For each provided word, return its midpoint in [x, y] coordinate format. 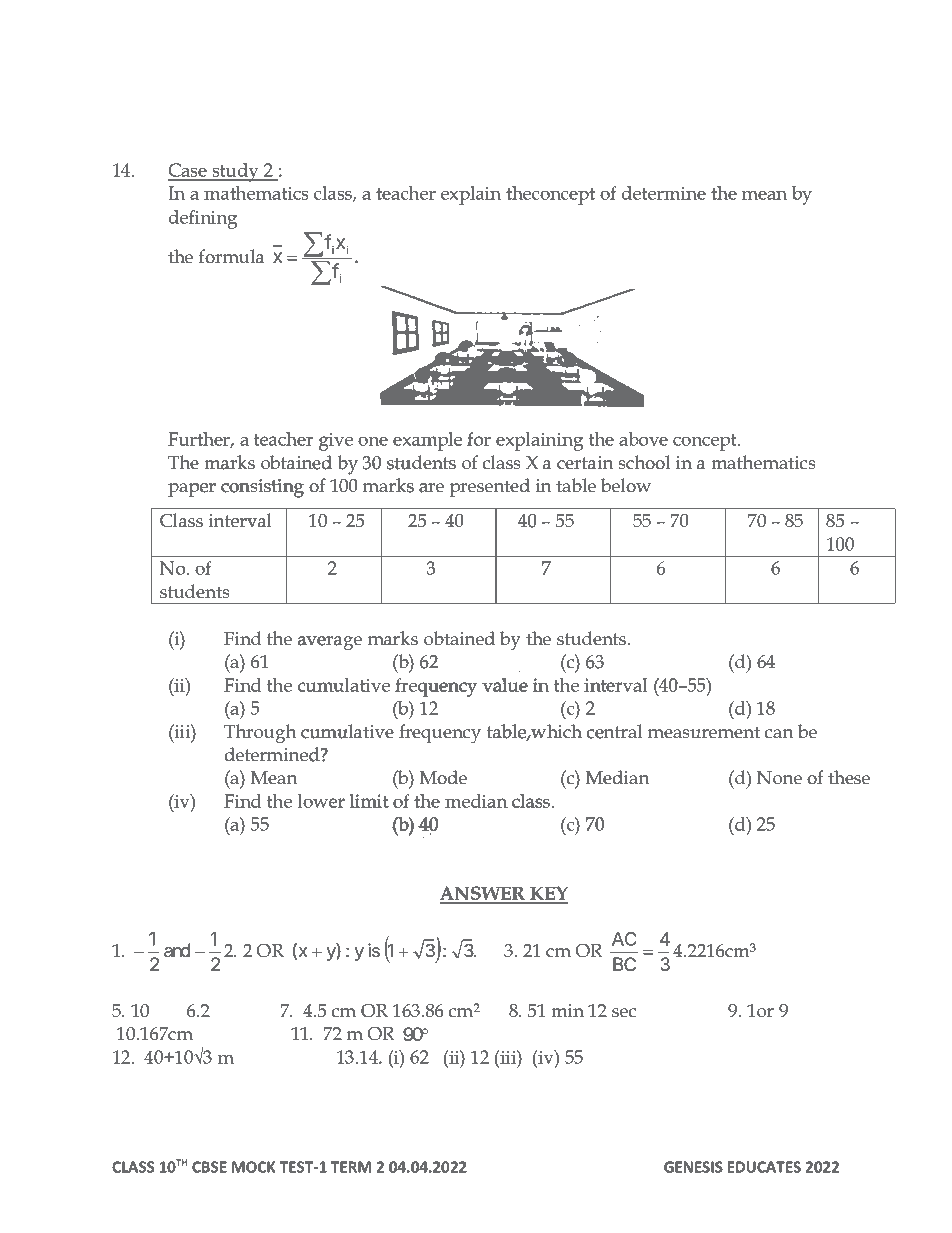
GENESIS [693, 1167]
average [330, 643]
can [779, 734]
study [235, 172]
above [643, 439]
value [505, 685]
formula [232, 256]
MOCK [253, 1167]
